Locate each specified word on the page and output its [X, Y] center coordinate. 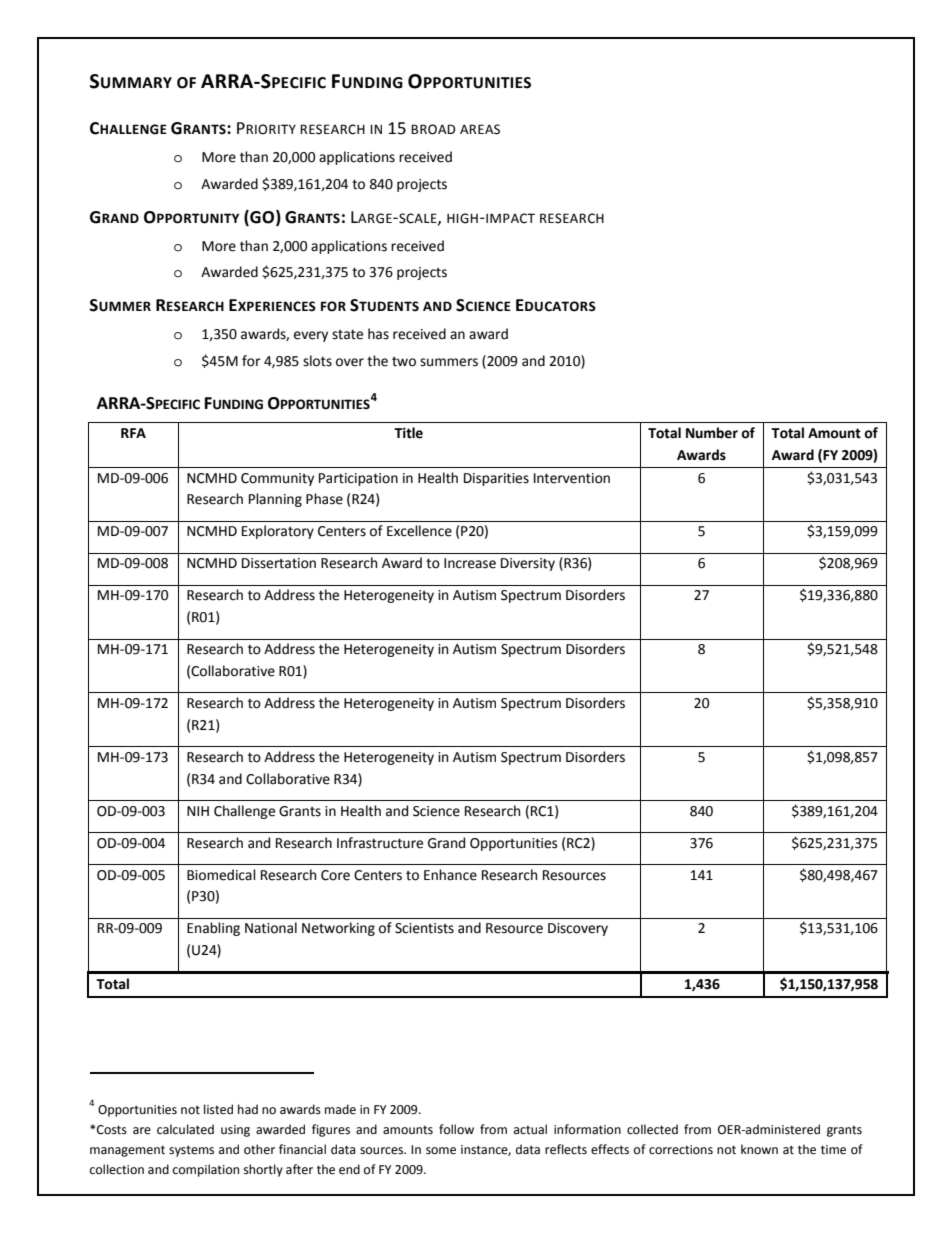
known [759, 1149]
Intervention [572, 478]
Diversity [528, 564]
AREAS [480, 129]
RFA [133, 433]
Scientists [424, 928]
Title [408, 433]
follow [456, 1129]
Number [712, 433]
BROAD [433, 129]
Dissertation [279, 563]
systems [191, 1151]
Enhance [450, 875]
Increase [470, 563]
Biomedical [221, 875]
